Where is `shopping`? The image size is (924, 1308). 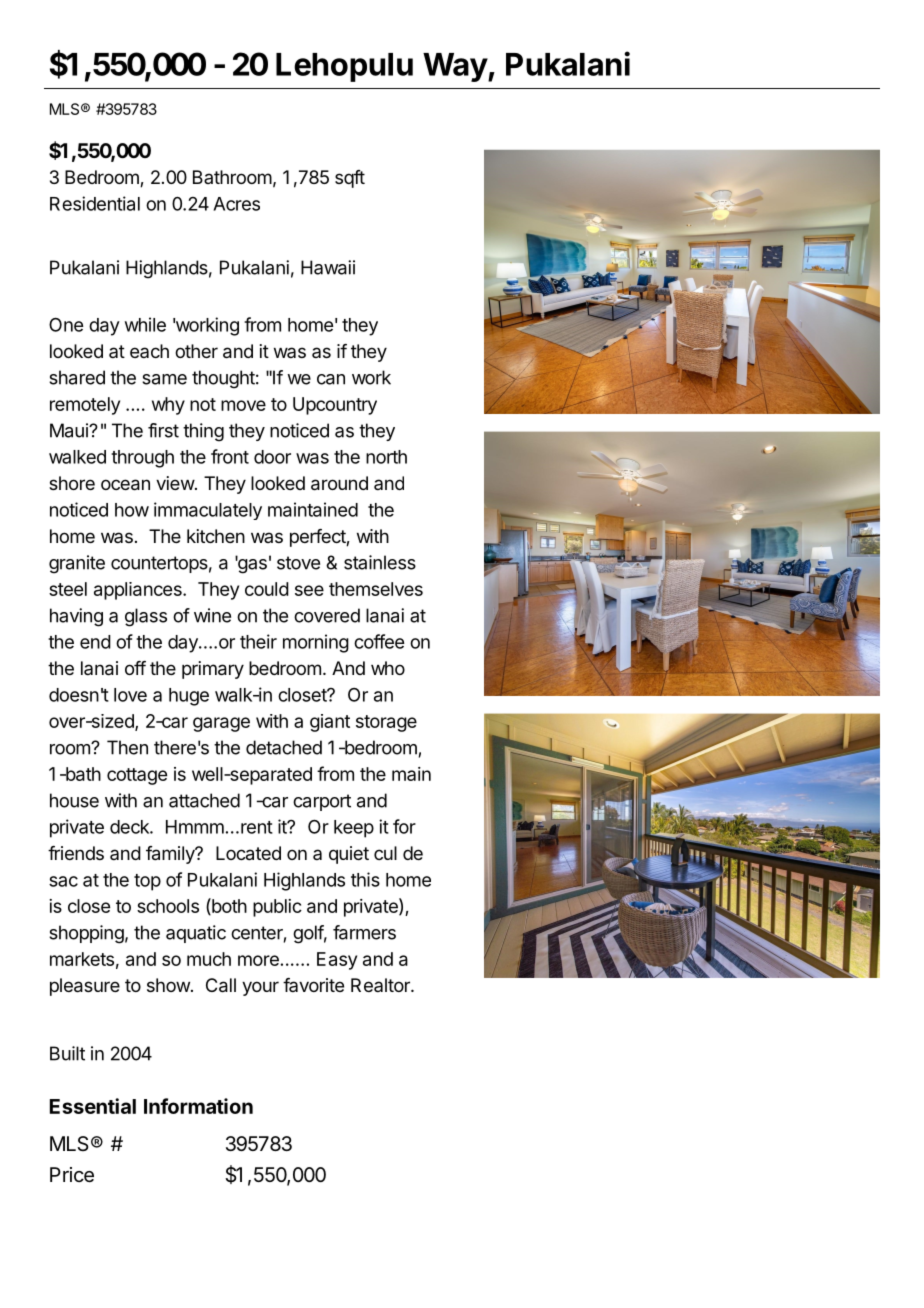
shopping is located at coordinates (86, 934).
